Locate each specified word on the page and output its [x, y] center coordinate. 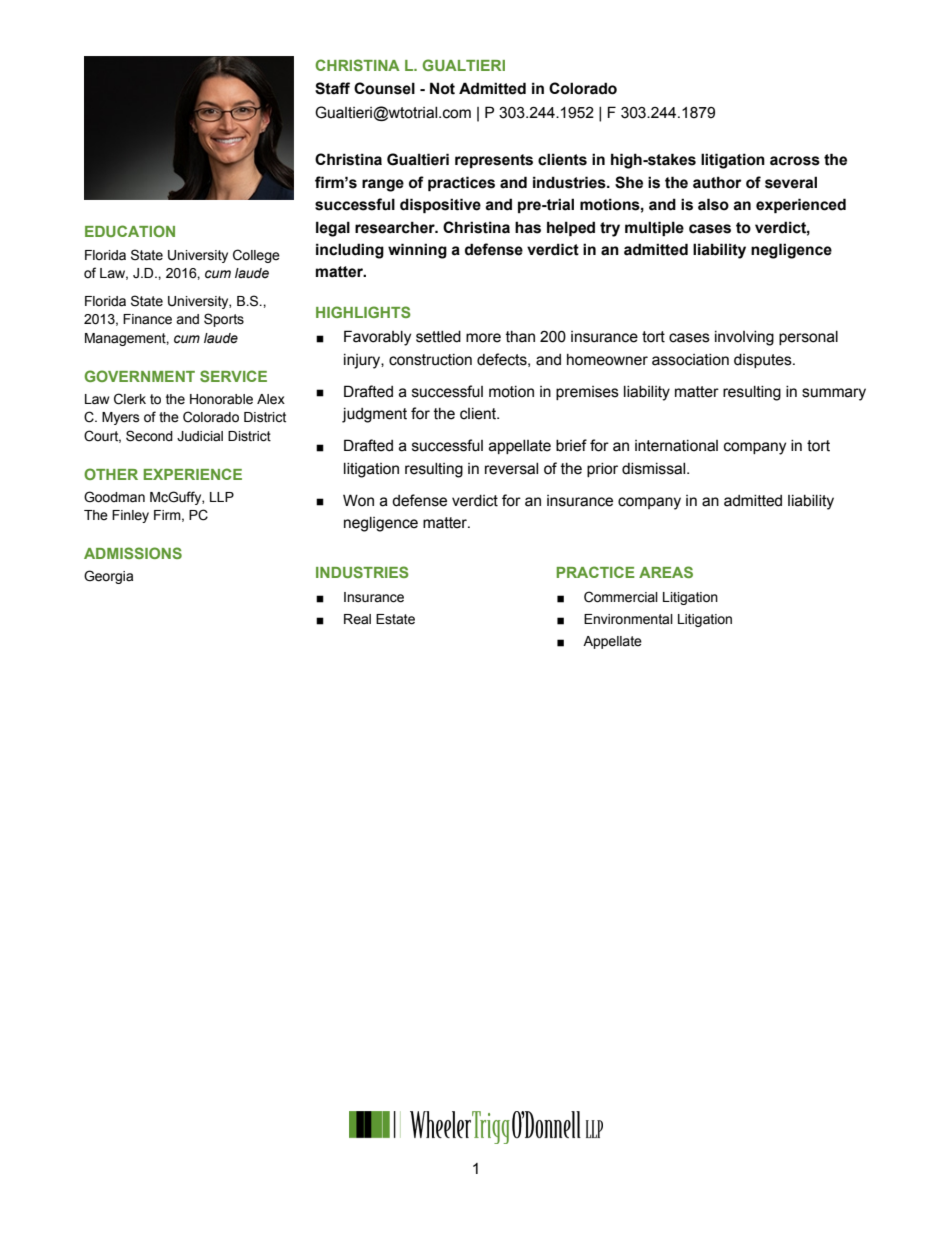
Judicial [200, 436]
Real [357, 619]
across [795, 161]
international [676, 446]
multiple [654, 228]
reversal [511, 469]
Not [442, 88]
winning [417, 251]
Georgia [108, 577]
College [256, 256]
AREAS [666, 572]
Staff [332, 88]
